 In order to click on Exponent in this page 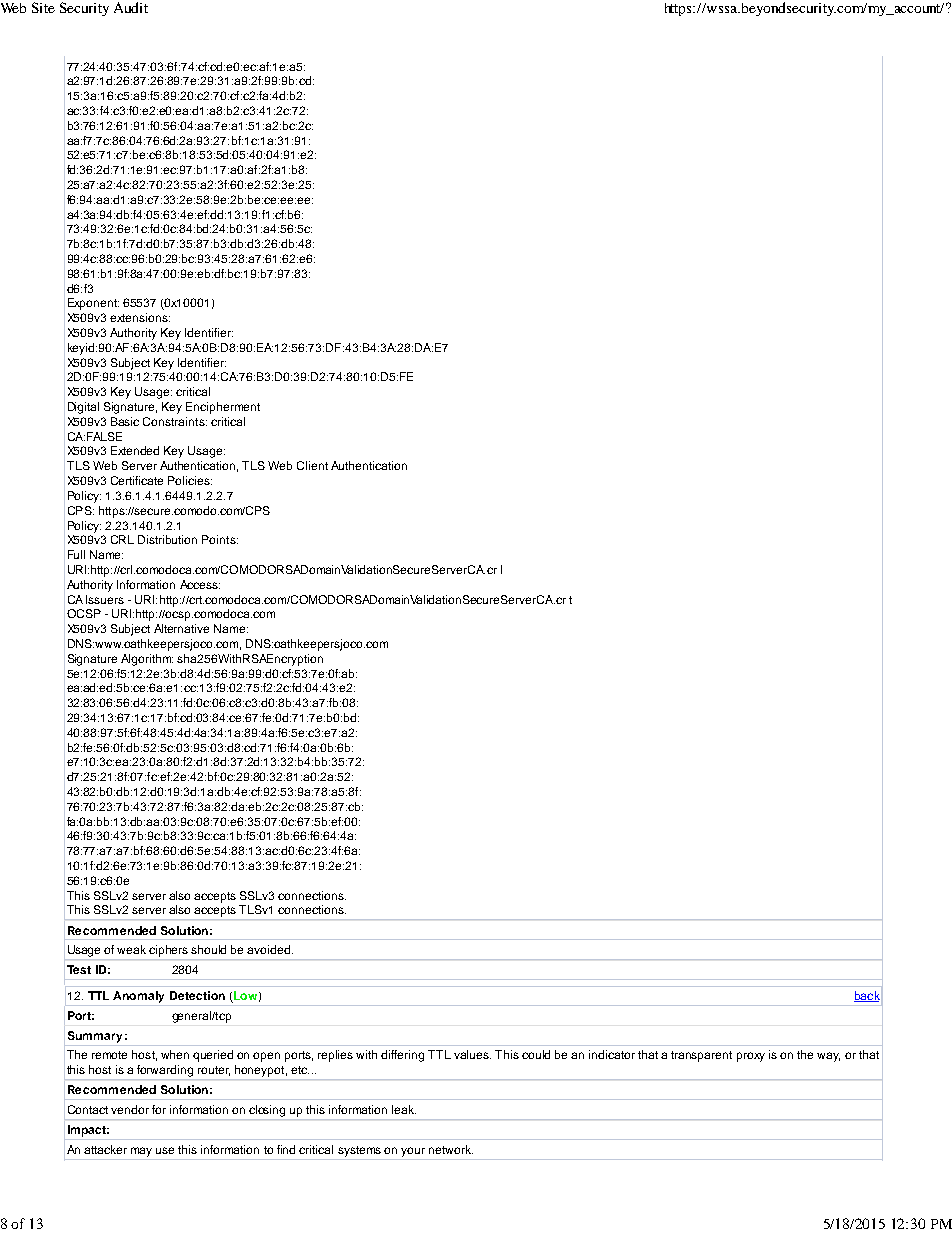, I will do `click(93, 304)`.
